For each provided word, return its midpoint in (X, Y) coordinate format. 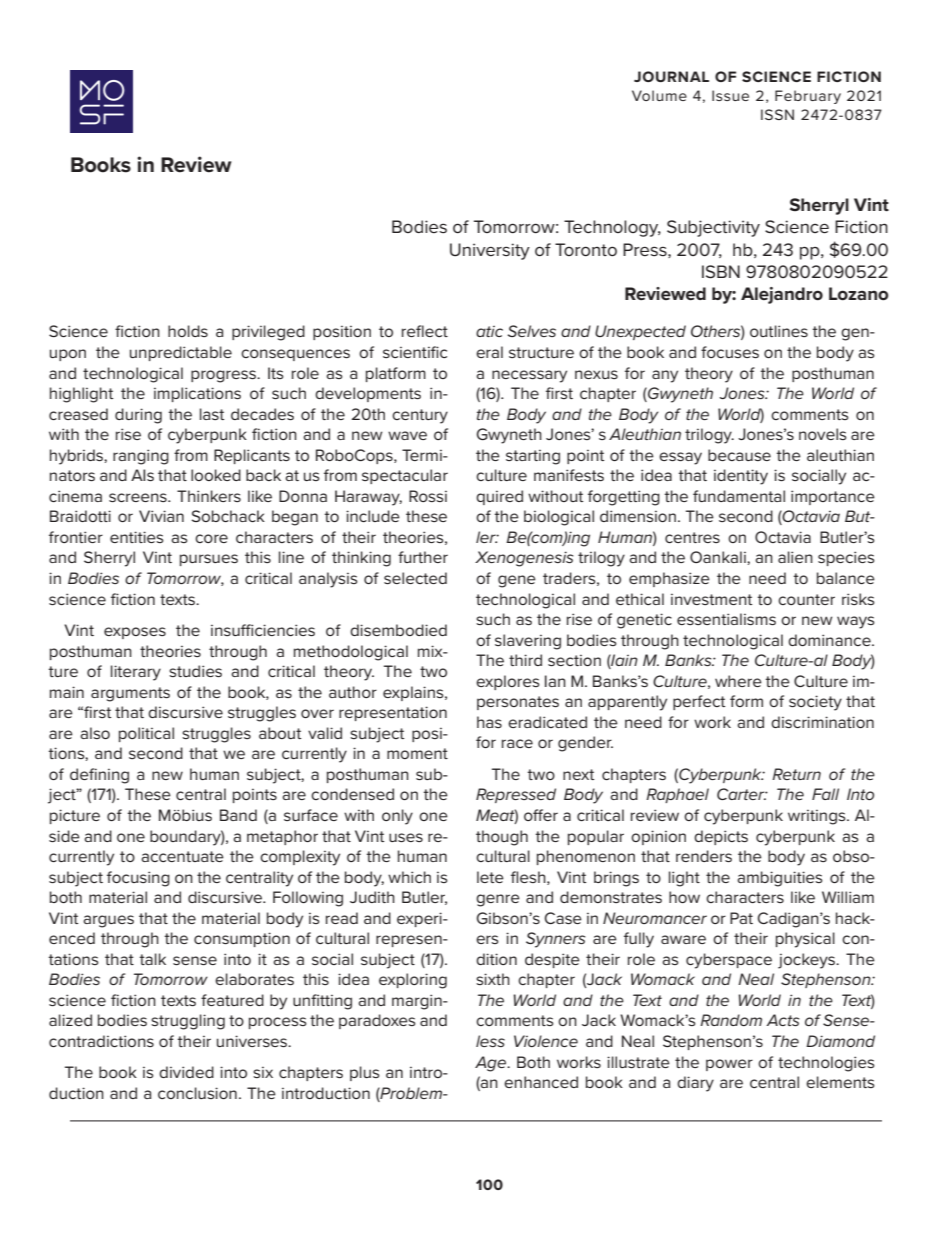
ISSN (777, 114)
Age (491, 1064)
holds (188, 331)
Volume (659, 95)
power (729, 1065)
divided (186, 1072)
